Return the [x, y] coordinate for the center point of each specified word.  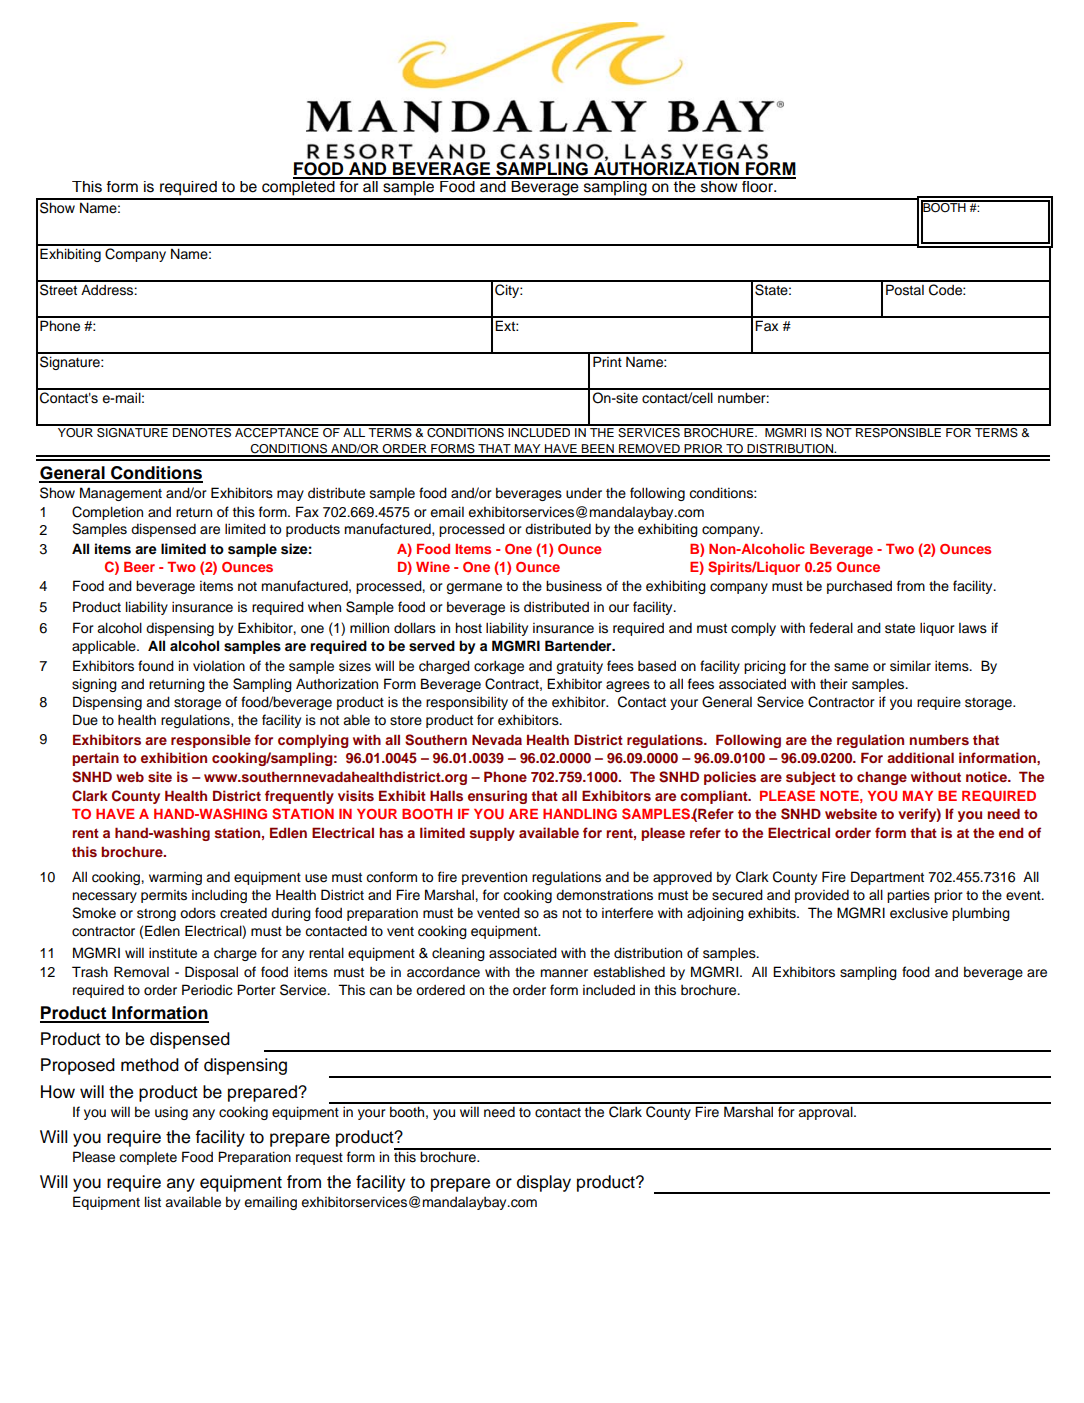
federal [831, 628]
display [544, 1183]
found [156, 666]
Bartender [579, 645]
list [153, 1202]
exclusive [919, 913]
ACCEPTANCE [277, 431]
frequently [299, 797]
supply [492, 834]
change [882, 778]
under [584, 493]
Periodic [207, 990]
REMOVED [649, 450]
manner [564, 973]
